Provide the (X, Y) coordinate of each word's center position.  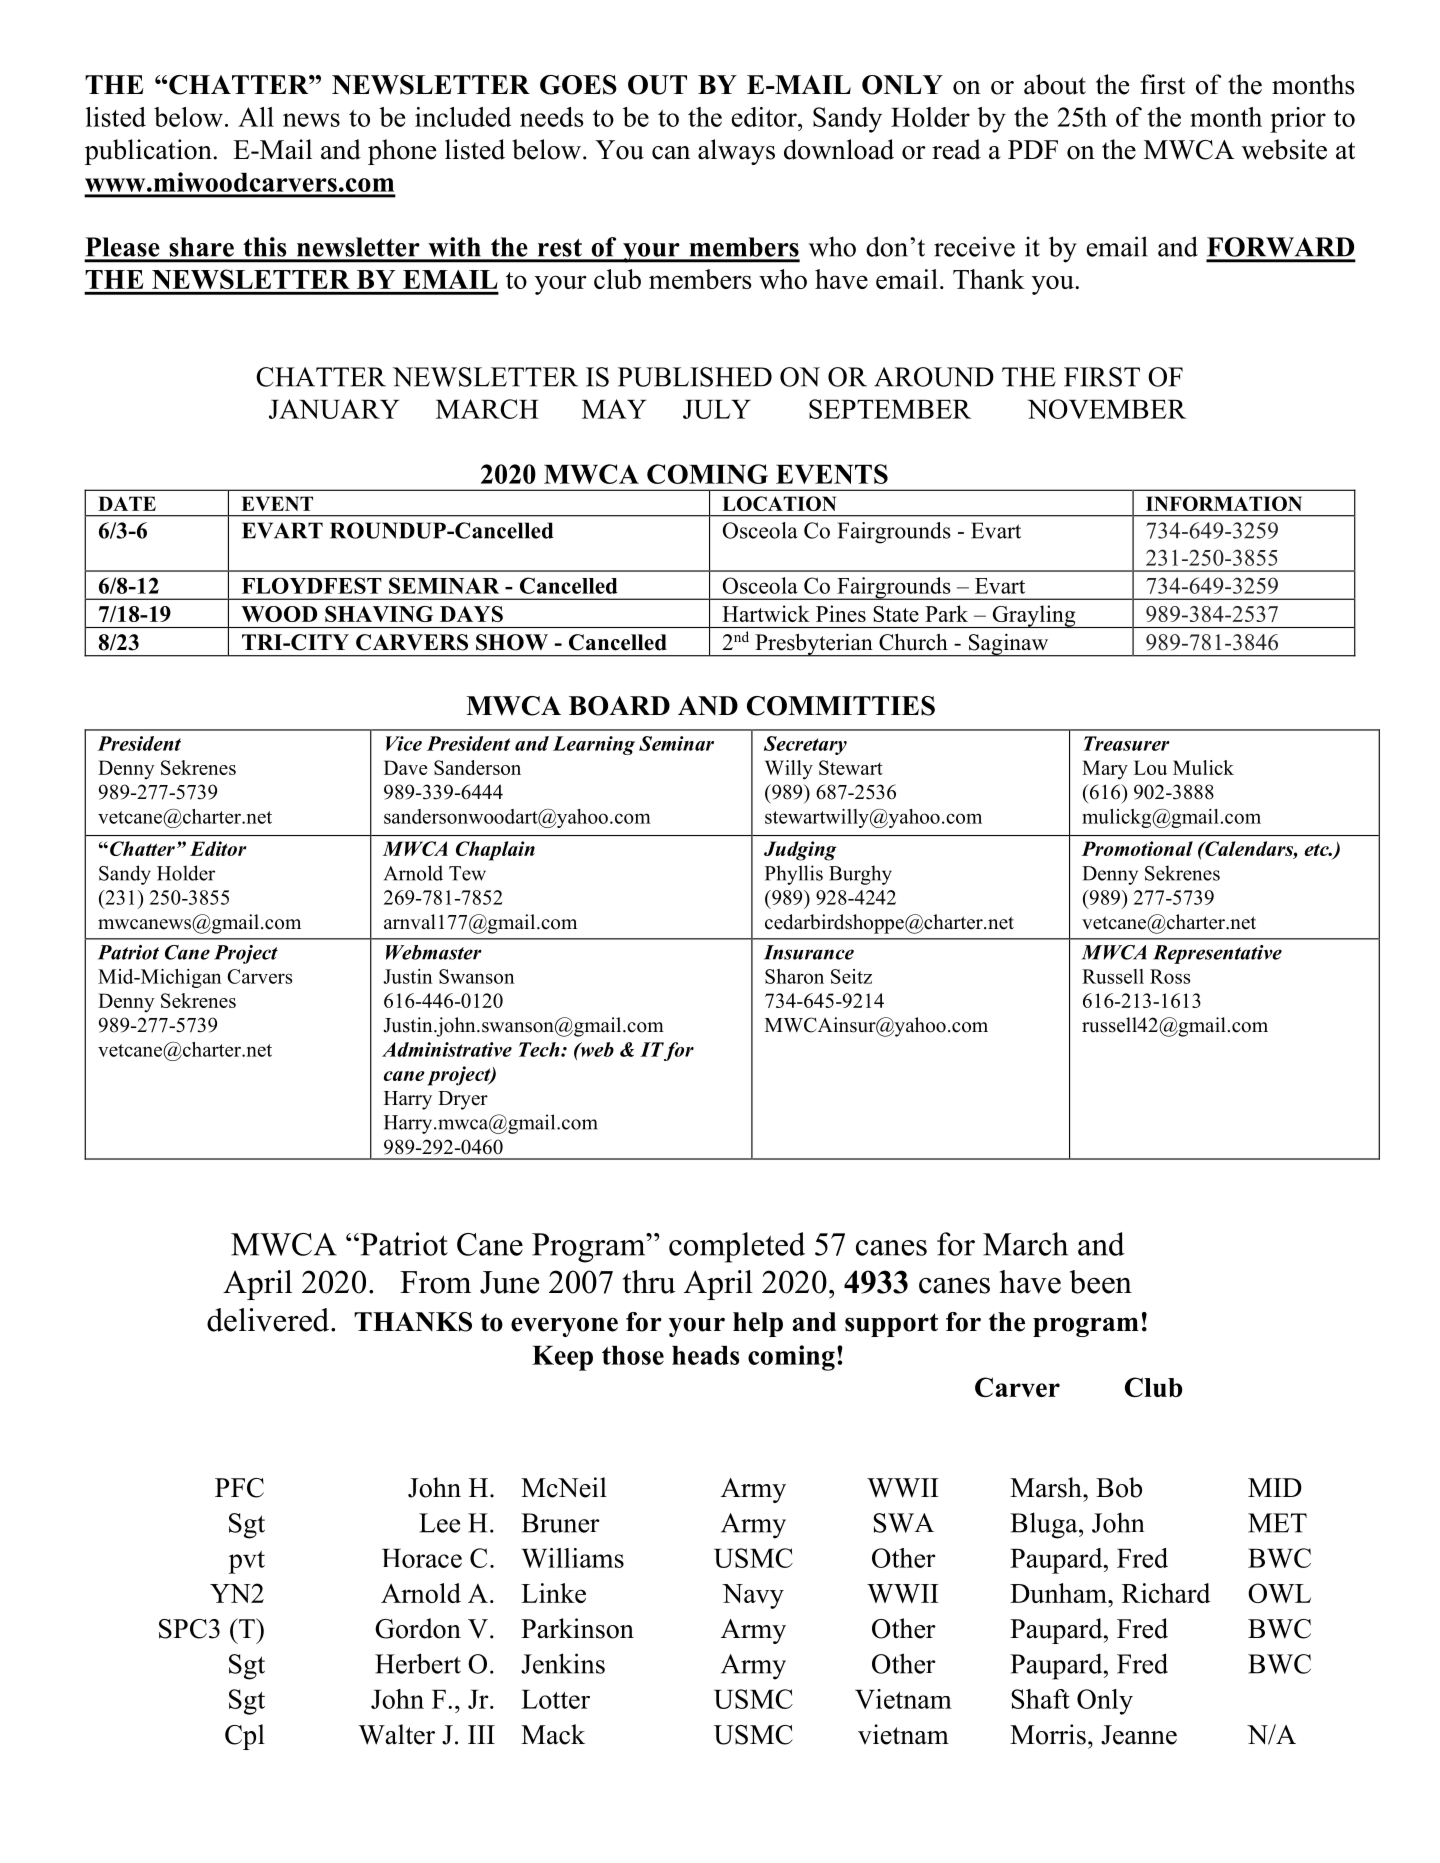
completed (737, 1247)
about (1055, 84)
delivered (269, 1320)
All (256, 117)
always (736, 152)
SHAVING (379, 614)
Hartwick (766, 613)
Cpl (245, 1737)
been (1101, 1282)
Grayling (1034, 616)
